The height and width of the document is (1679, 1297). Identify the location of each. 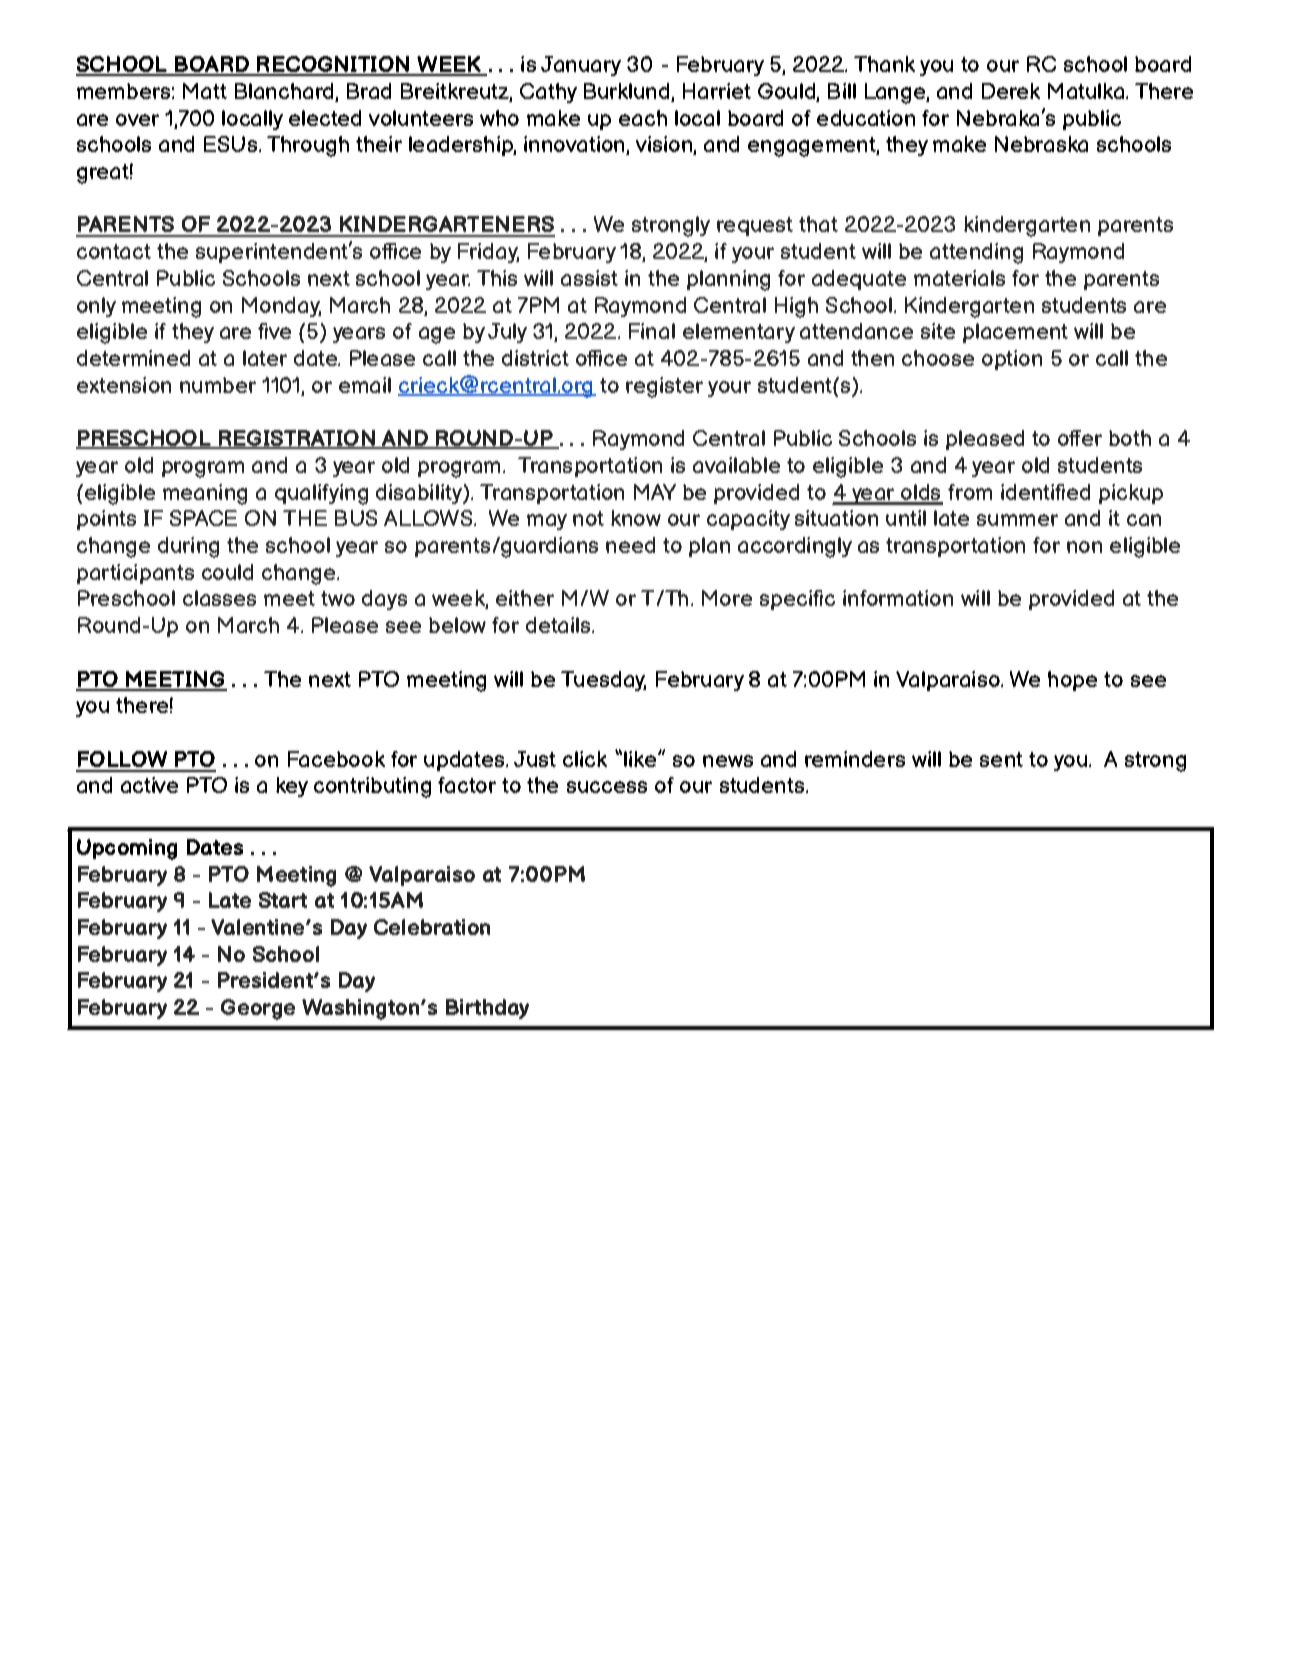
(643, 118).
